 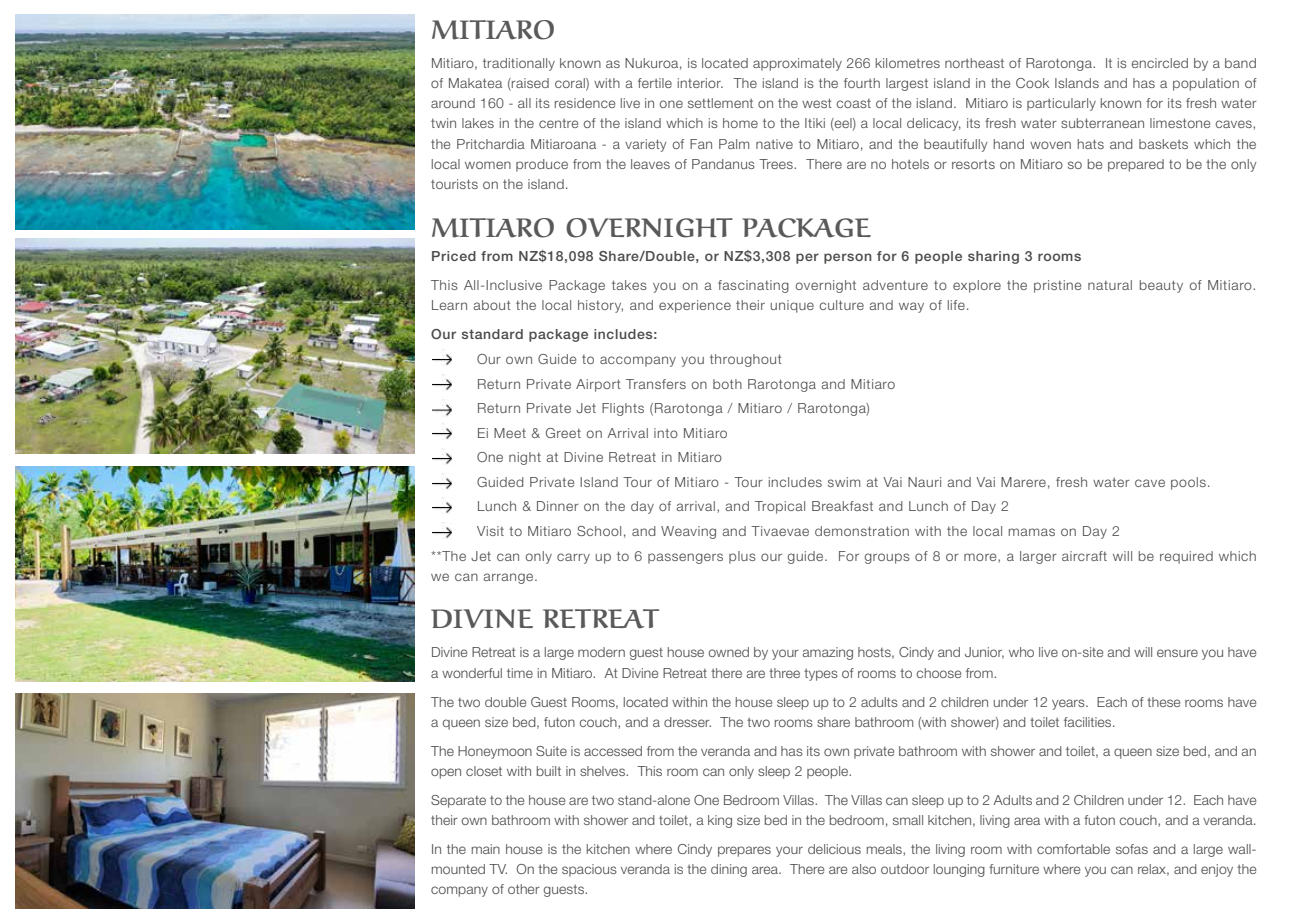 I want to click on swim, so click(x=844, y=482).
